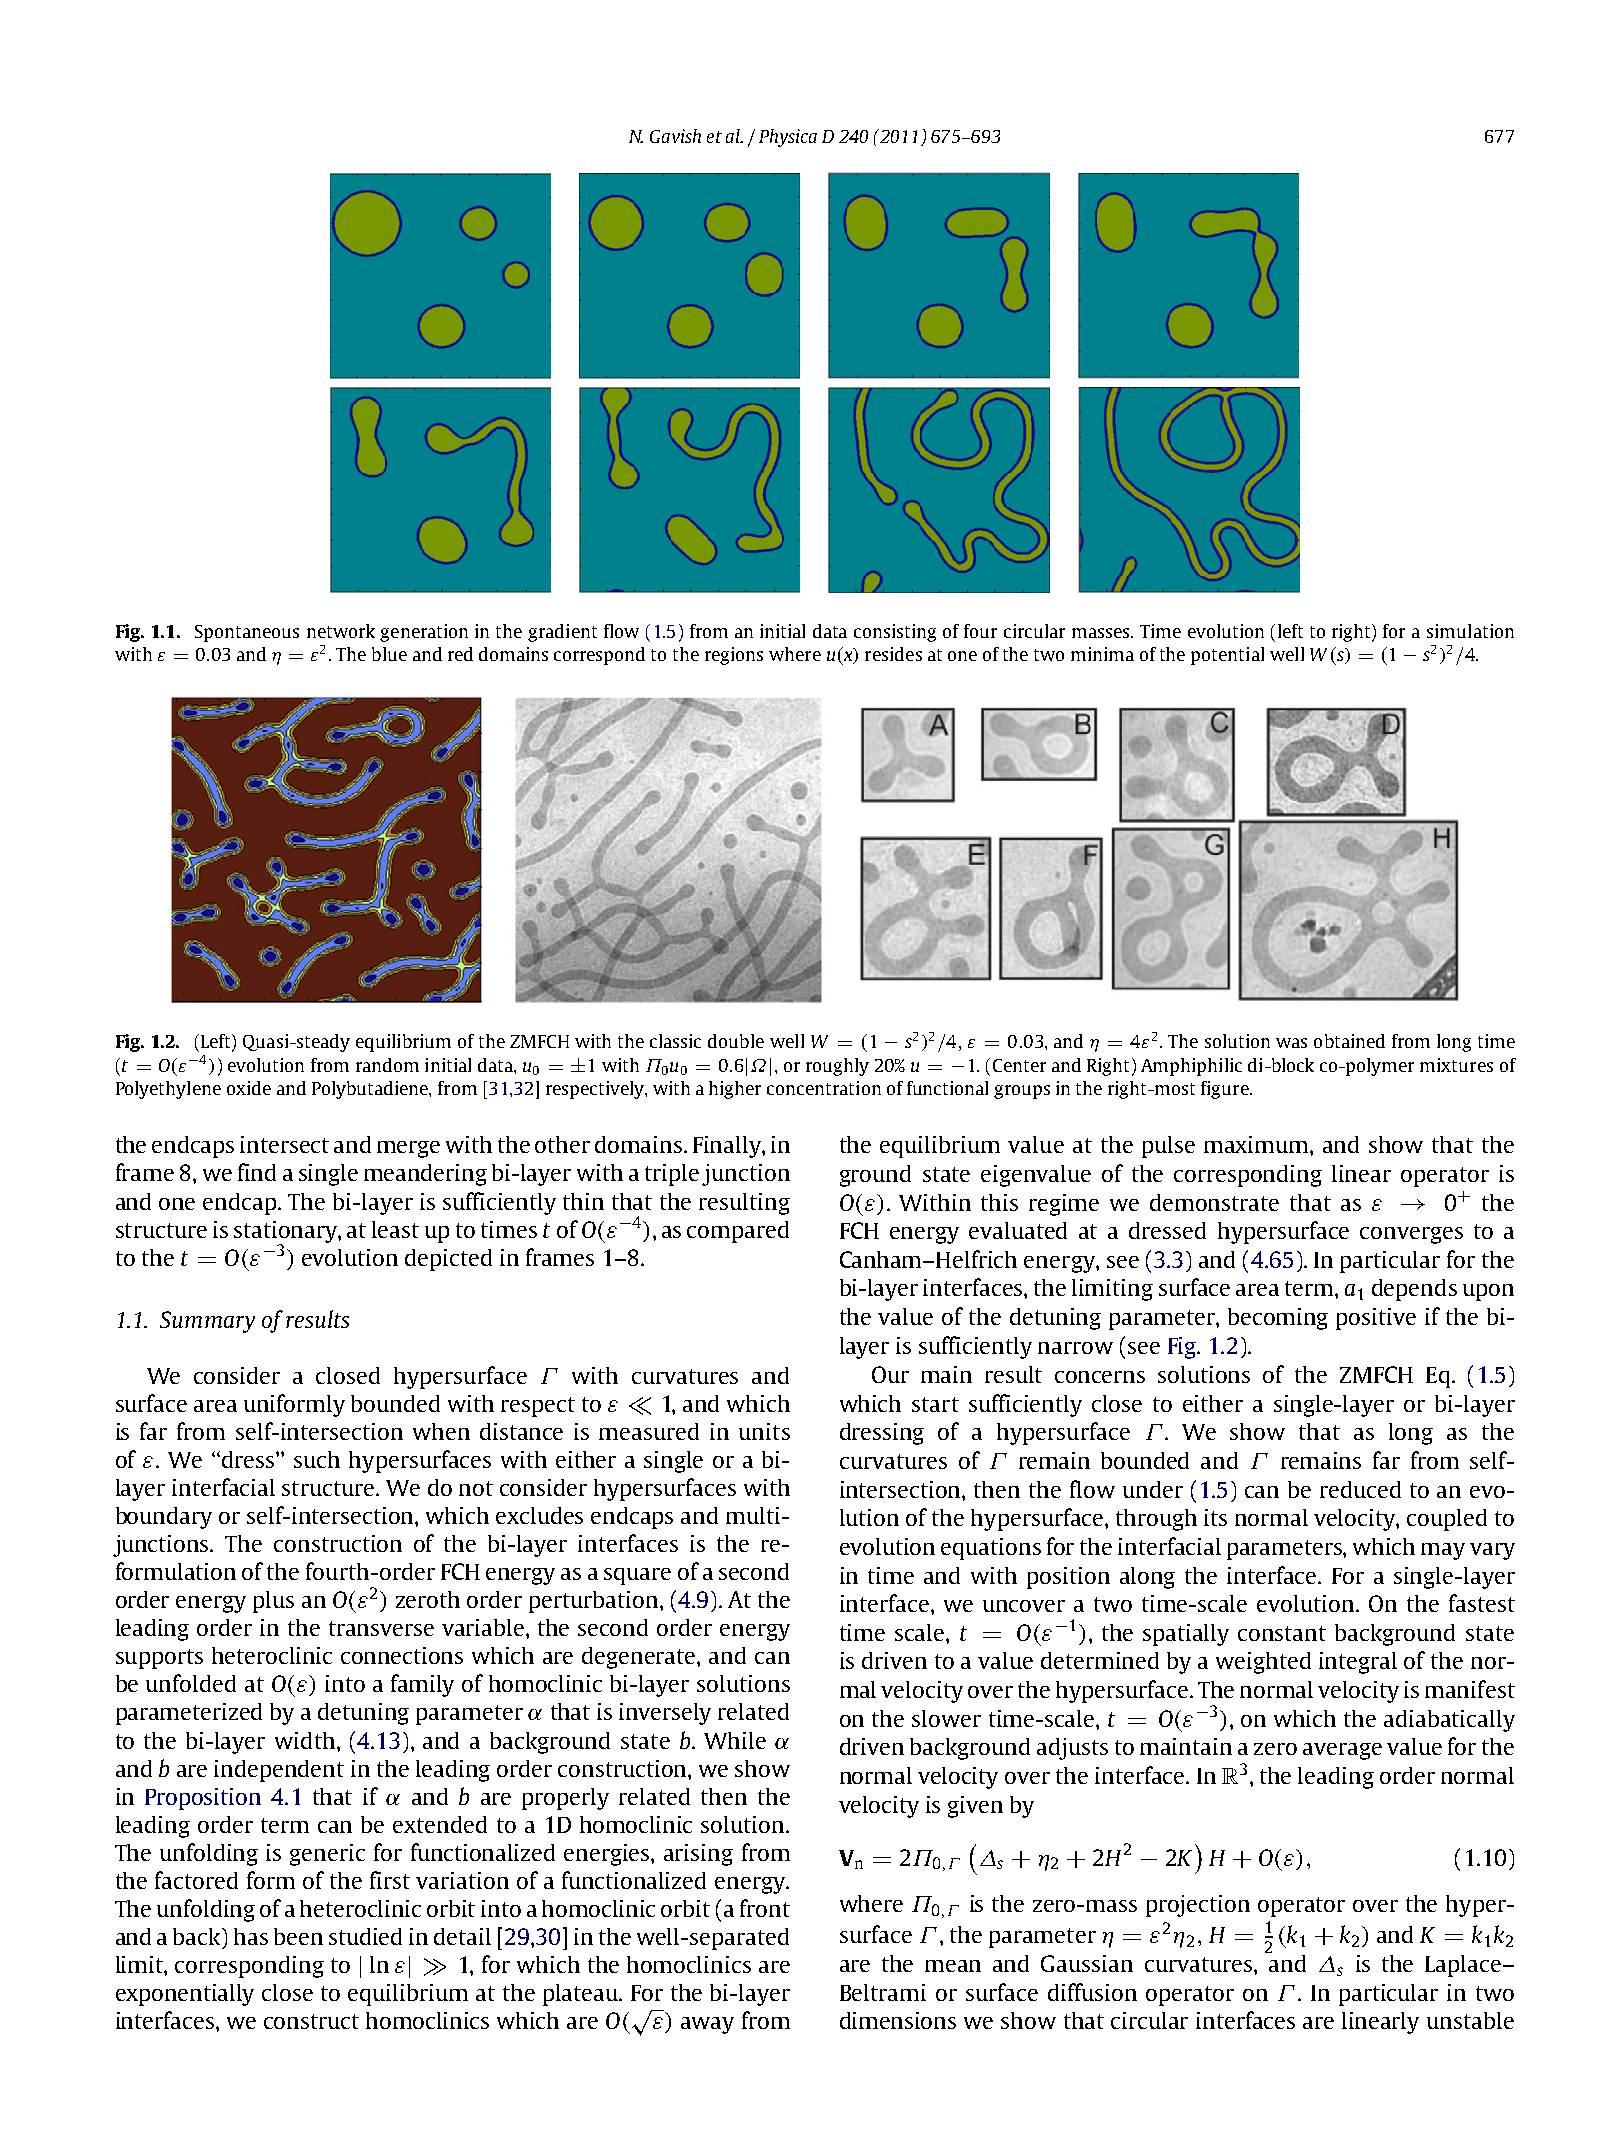 Image resolution: width=1603 pixels, height=2138 pixels. Describe the element at coordinates (317, 1459) in the document. I see `such` at that location.
